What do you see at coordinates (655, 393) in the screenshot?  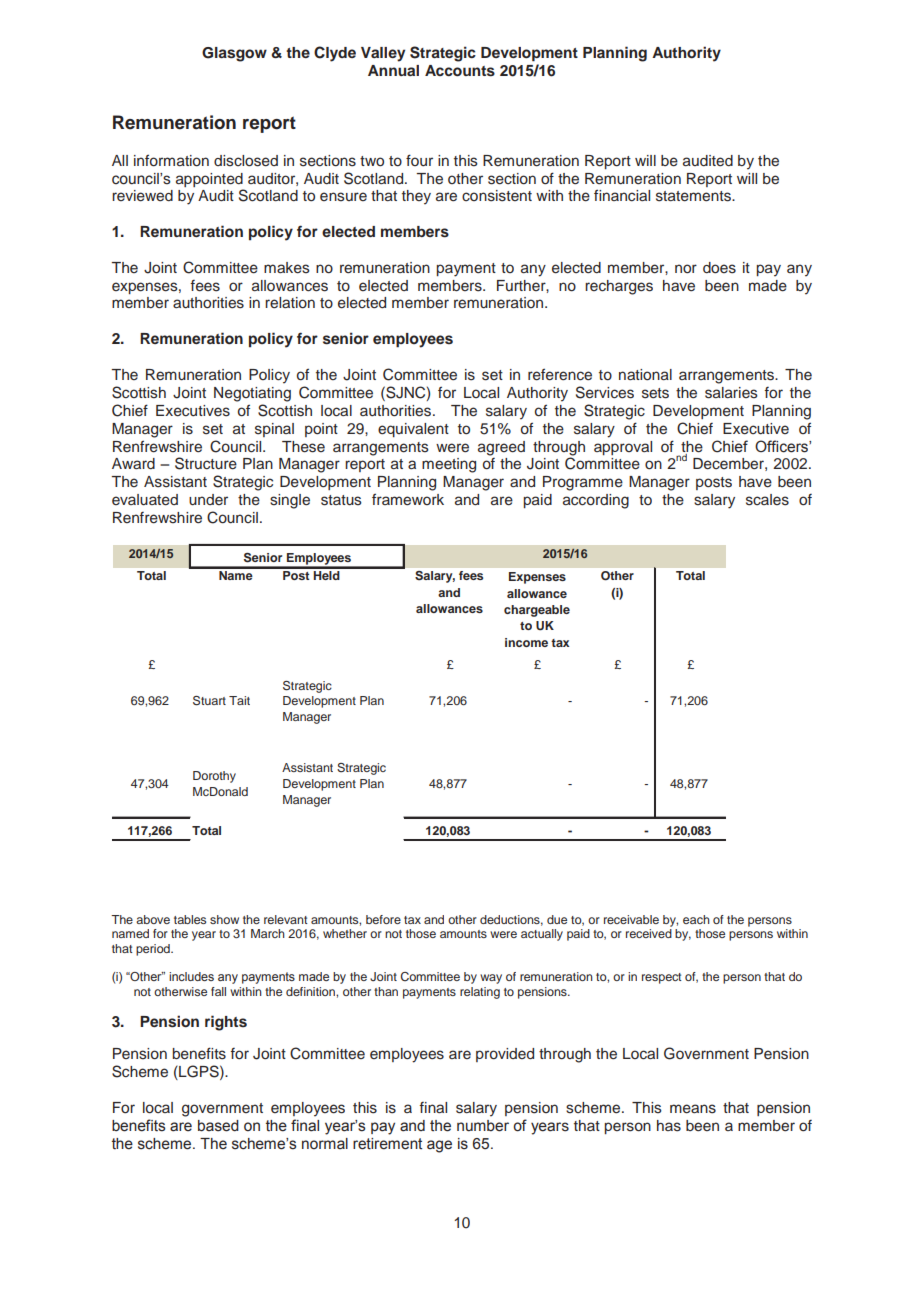 I see `sets` at bounding box center [655, 393].
